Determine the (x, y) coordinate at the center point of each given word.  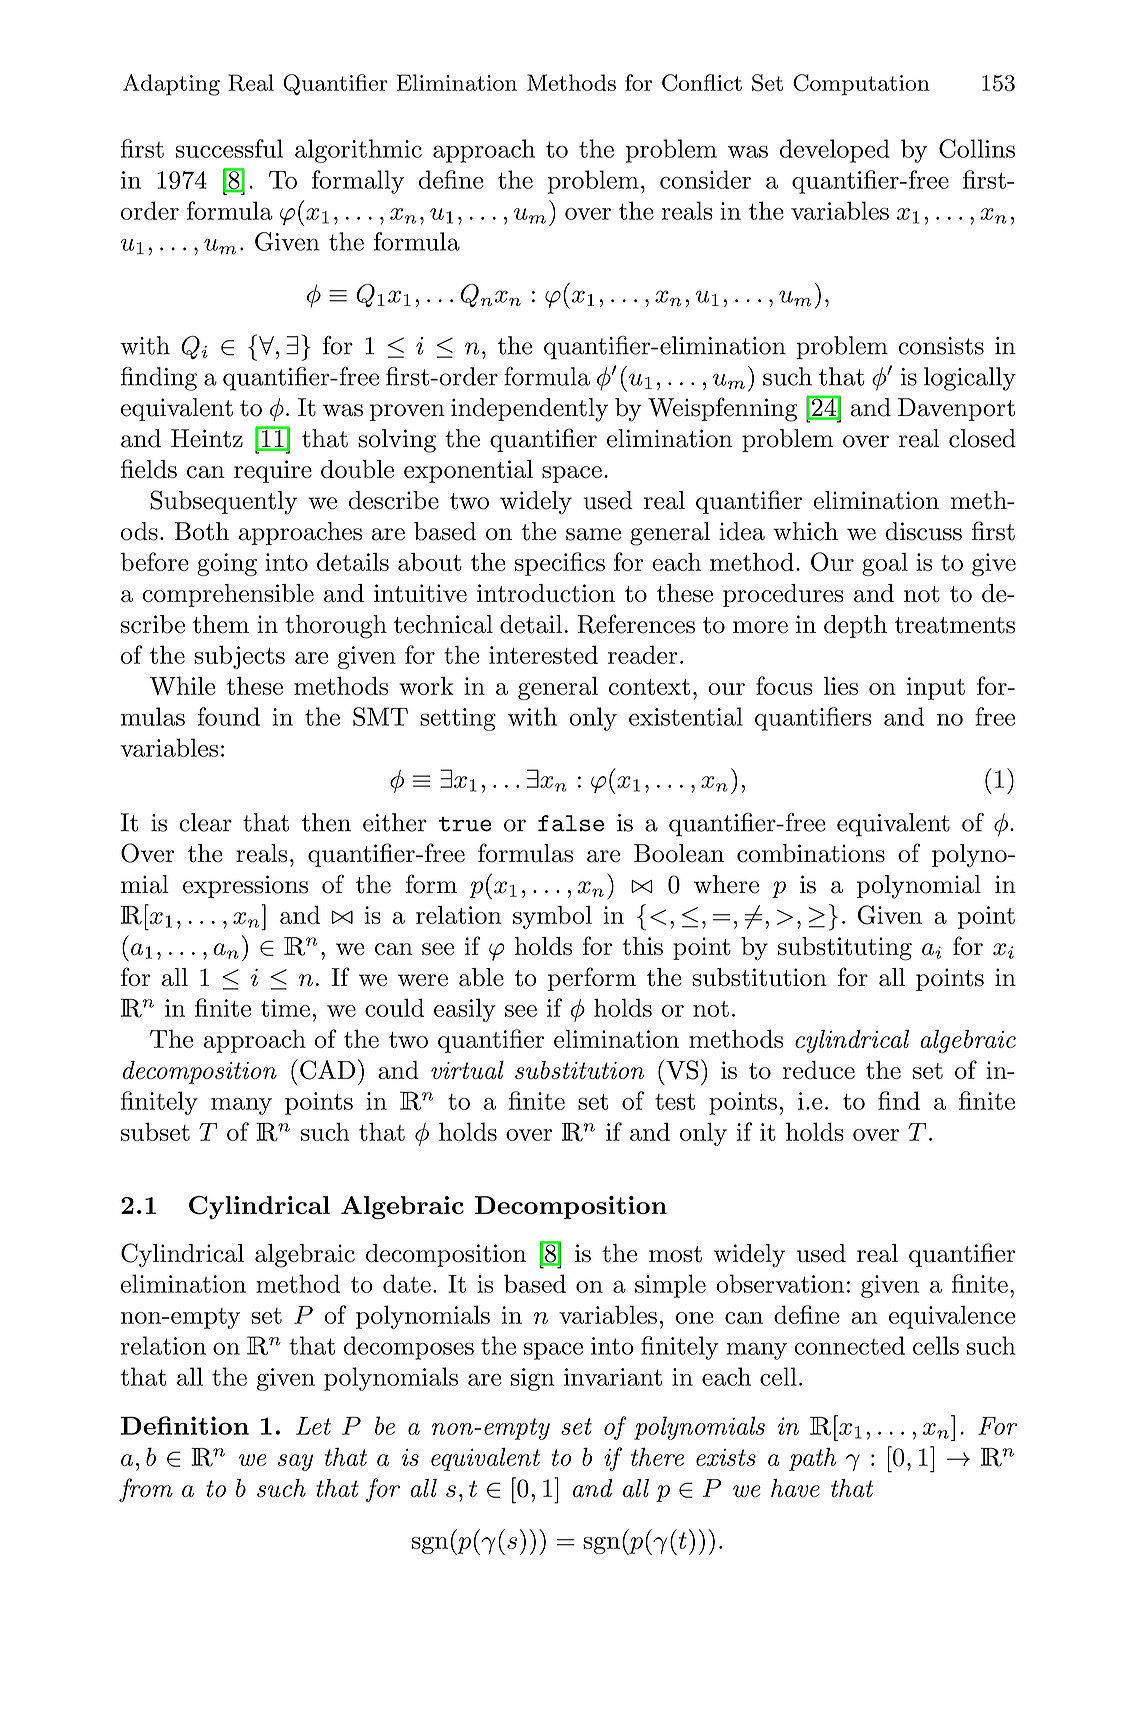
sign (533, 1379)
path (812, 1459)
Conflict (702, 83)
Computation (861, 85)
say (295, 1462)
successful (229, 148)
